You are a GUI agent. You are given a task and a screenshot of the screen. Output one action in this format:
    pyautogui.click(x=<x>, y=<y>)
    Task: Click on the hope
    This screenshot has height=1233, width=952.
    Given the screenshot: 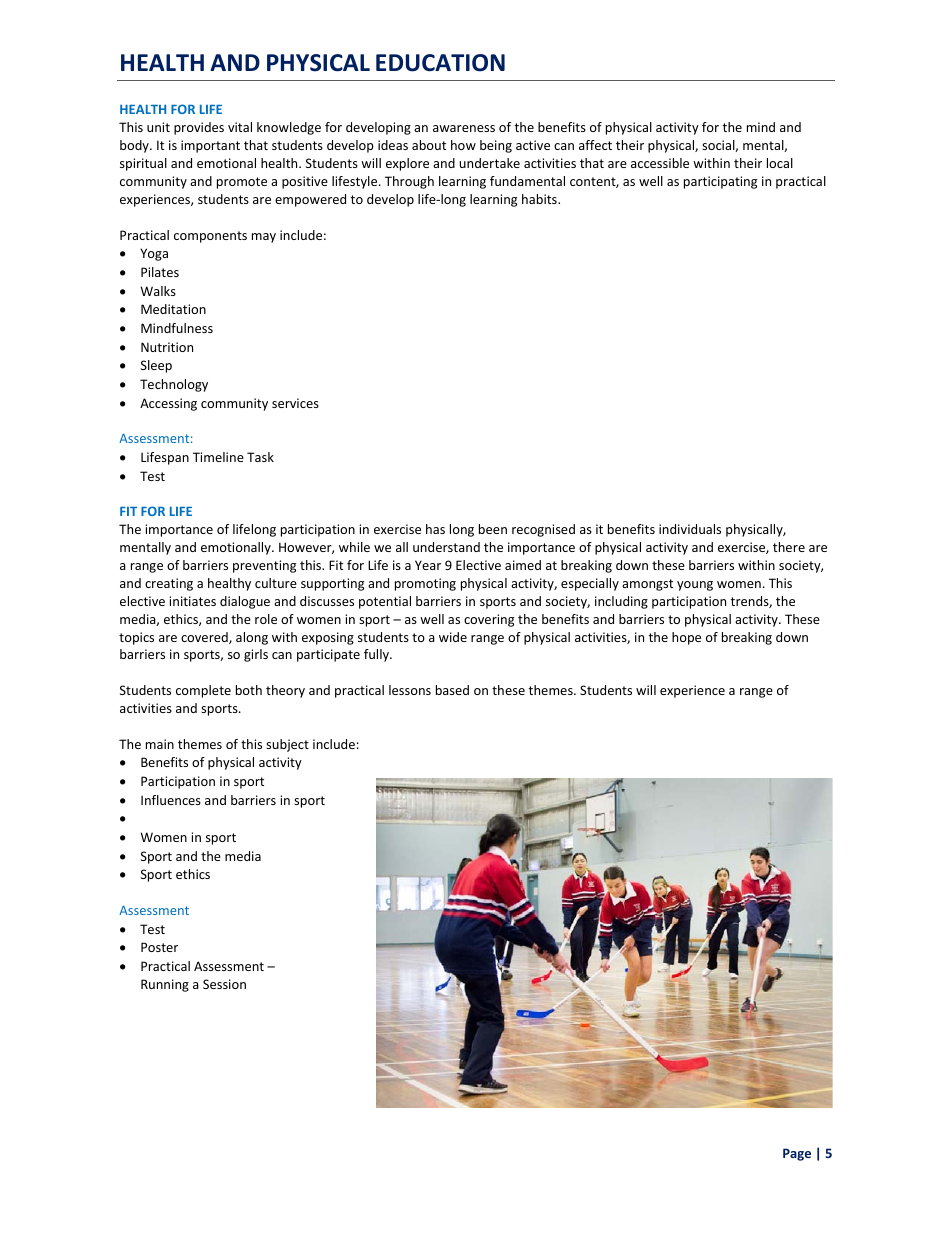 What is the action you would take?
    pyautogui.click(x=686, y=638)
